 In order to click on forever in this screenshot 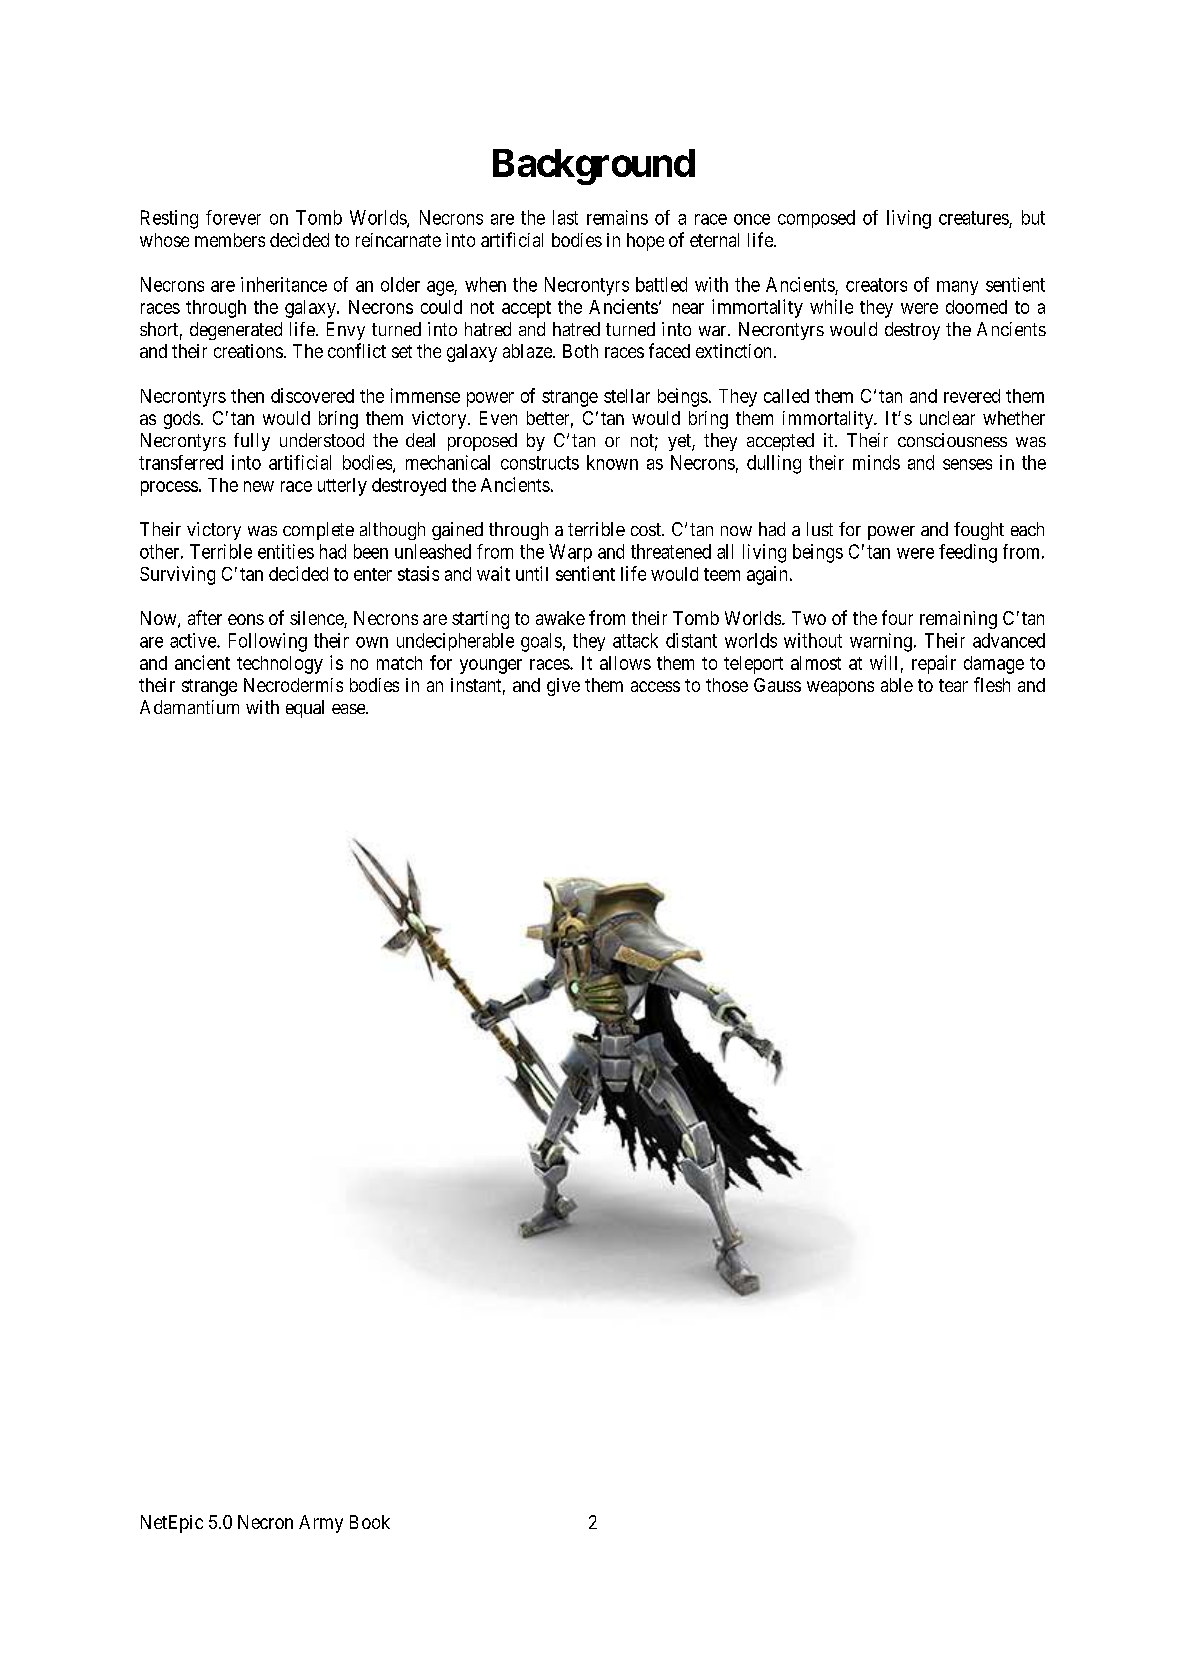, I will do `click(233, 217)`.
